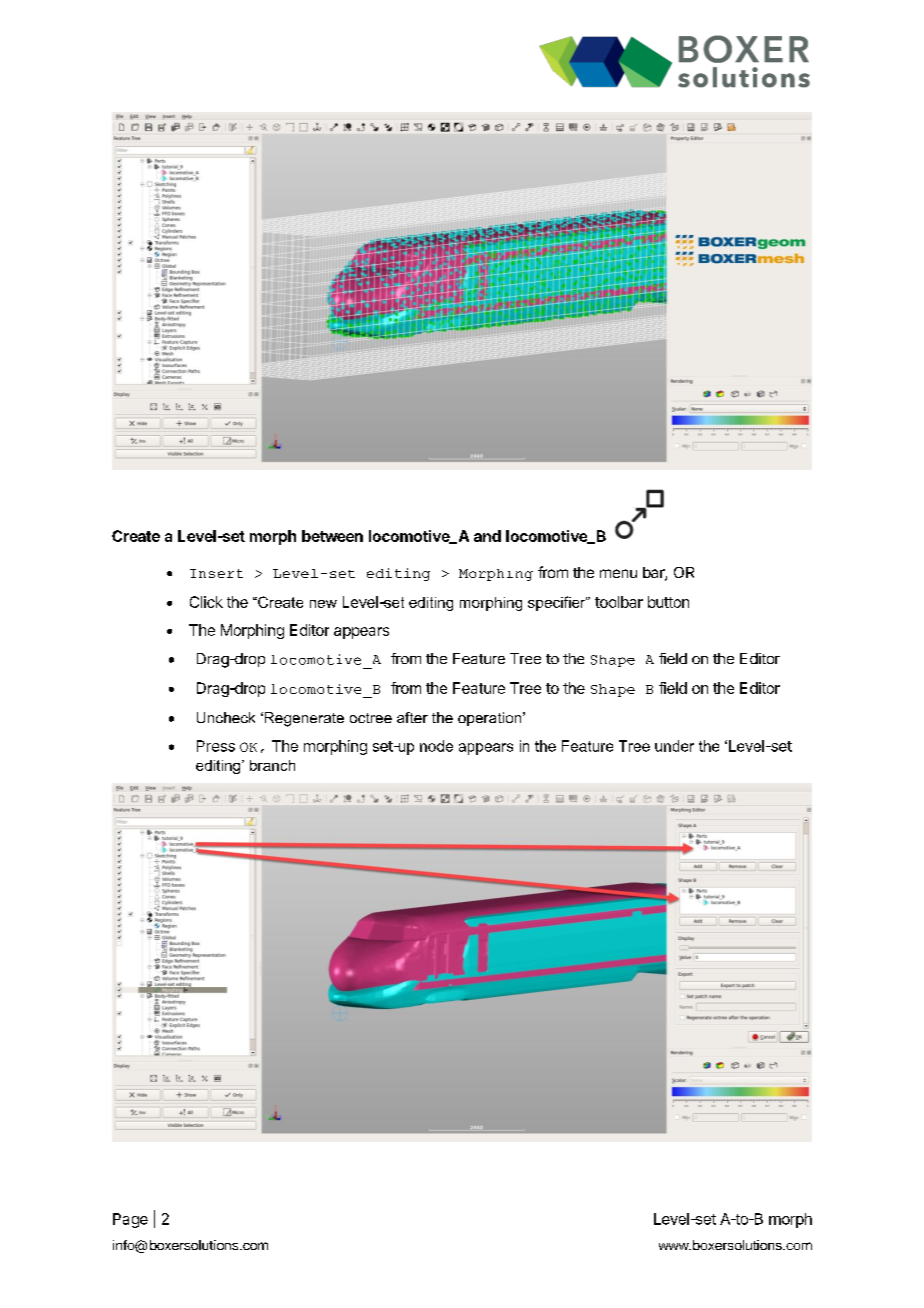  Describe the element at coordinates (618, 573) in the image. I see `menu` at that location.
